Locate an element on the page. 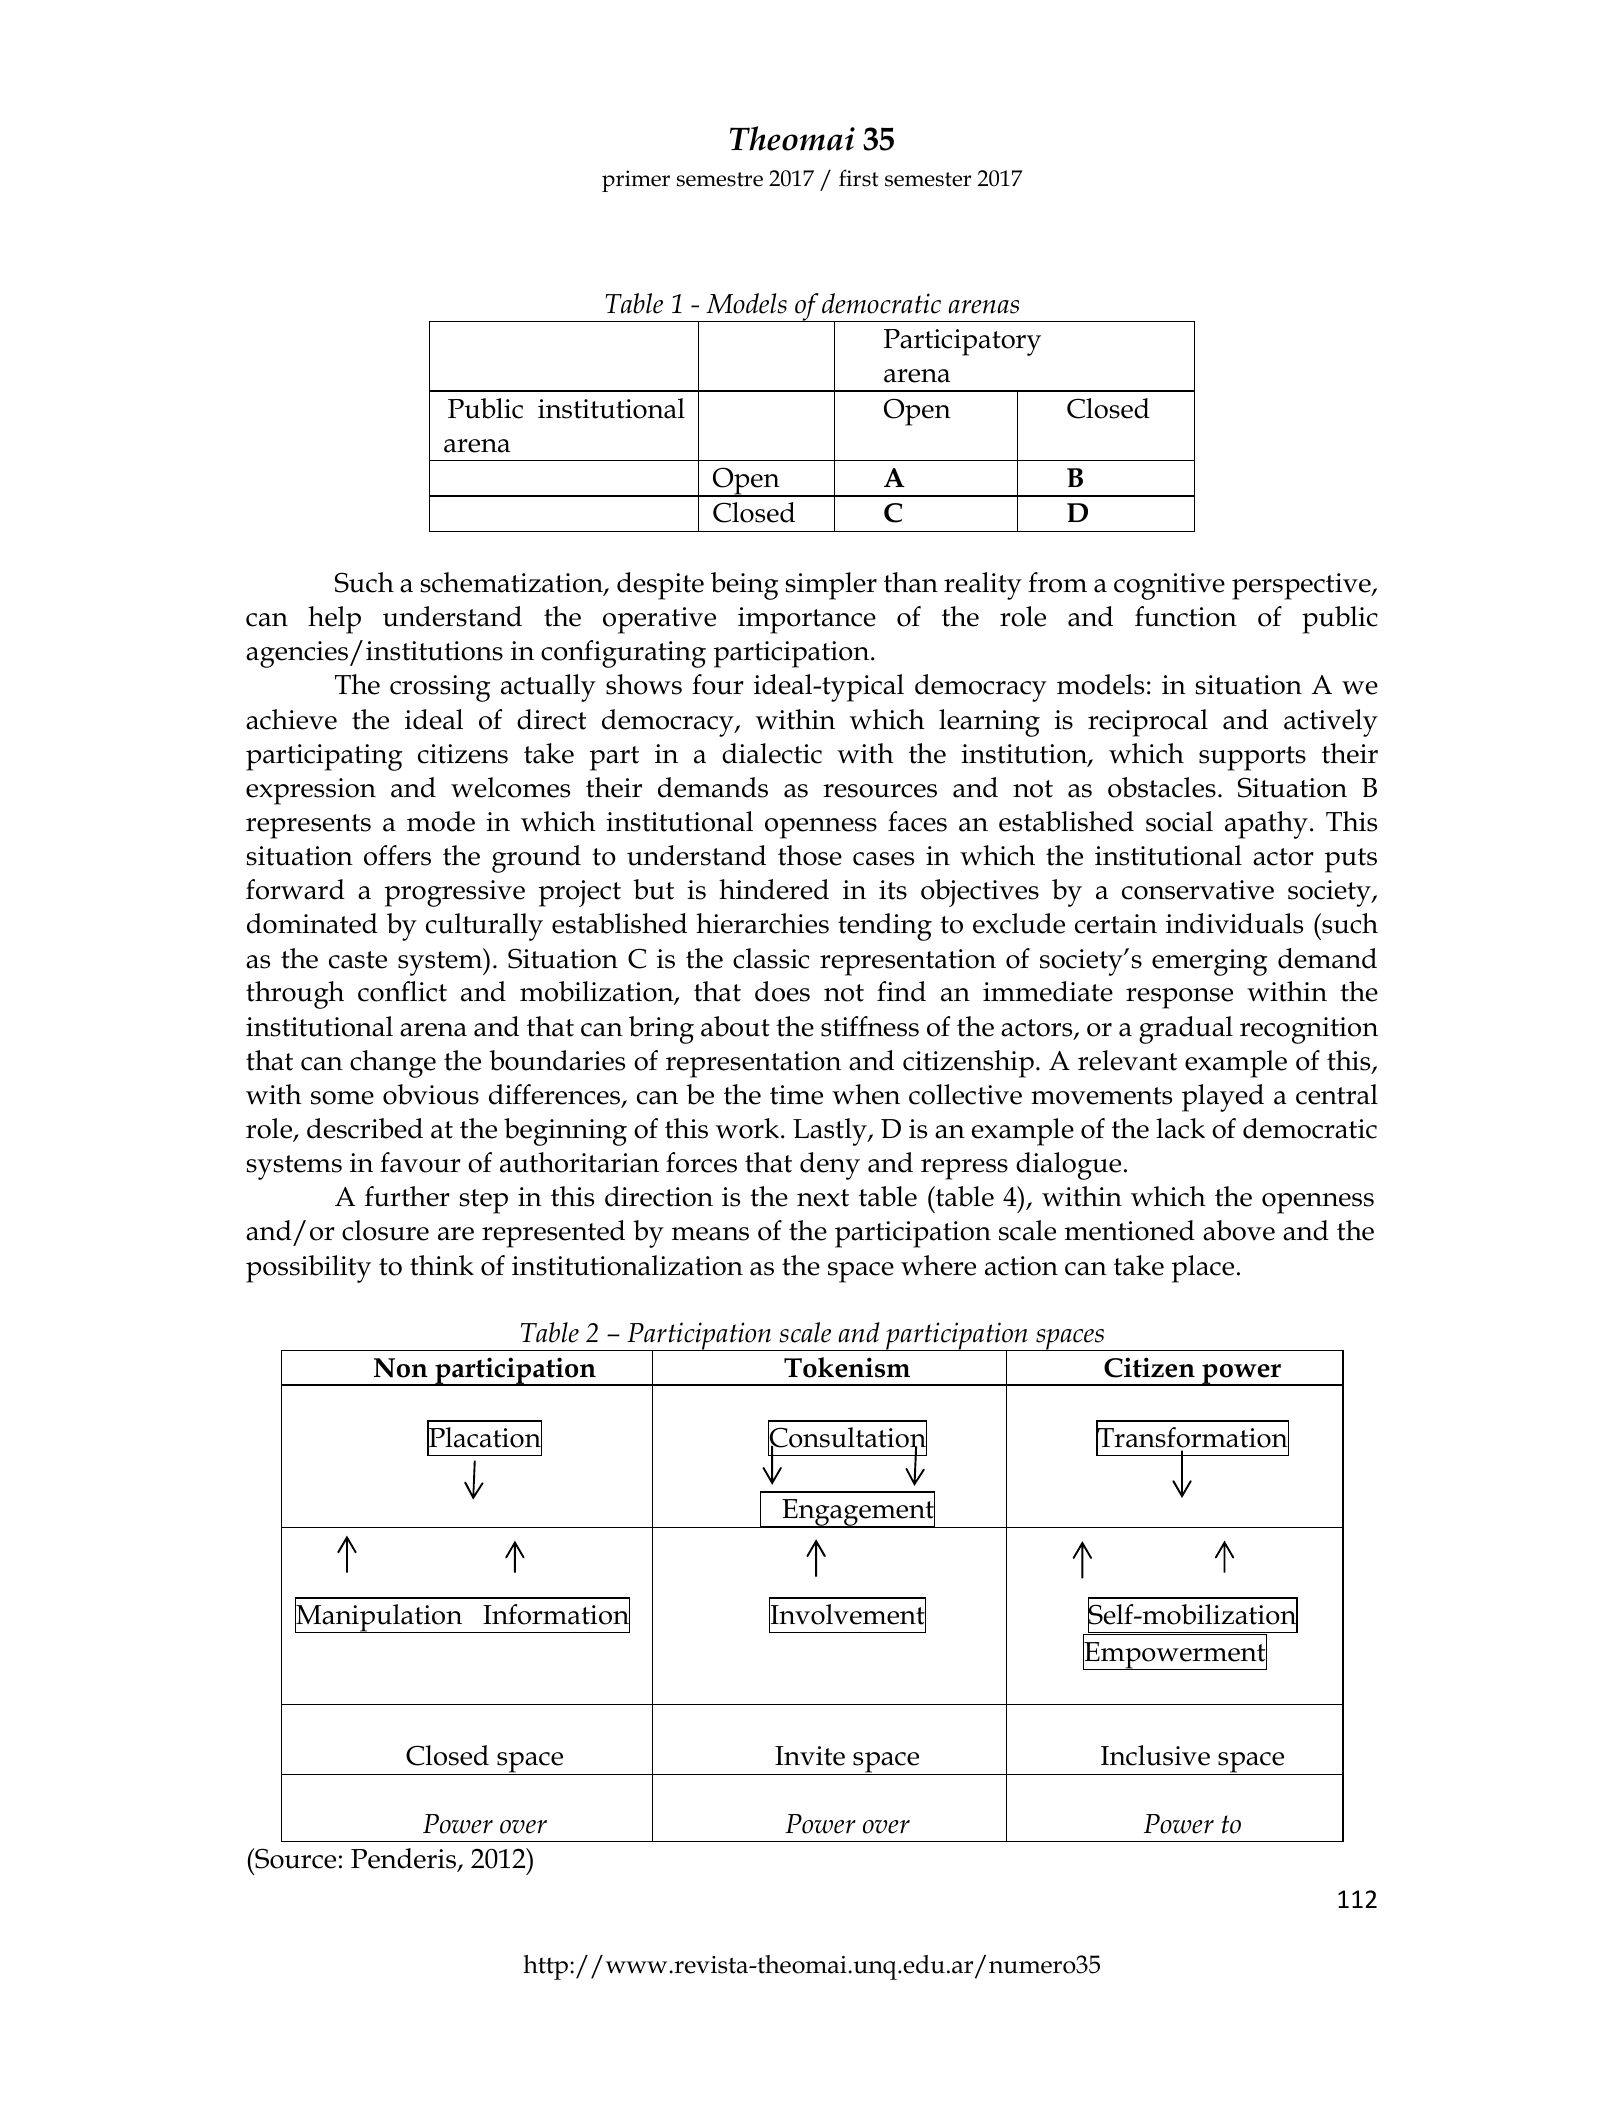 This document has height=2102, width=1624. place is located at coordinates (1203, 1269).
